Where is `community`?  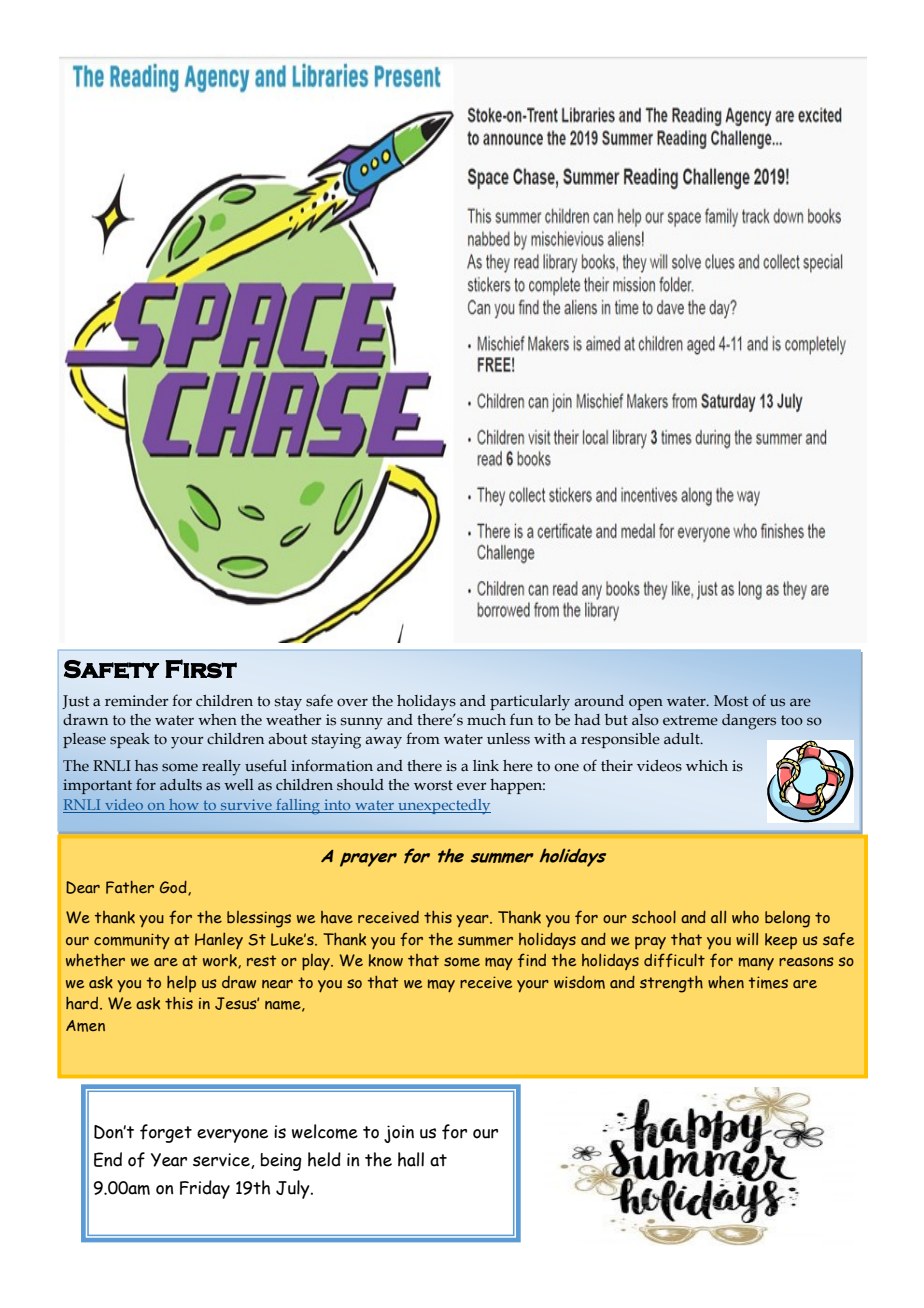 community is located at coordinates (132, 941).
